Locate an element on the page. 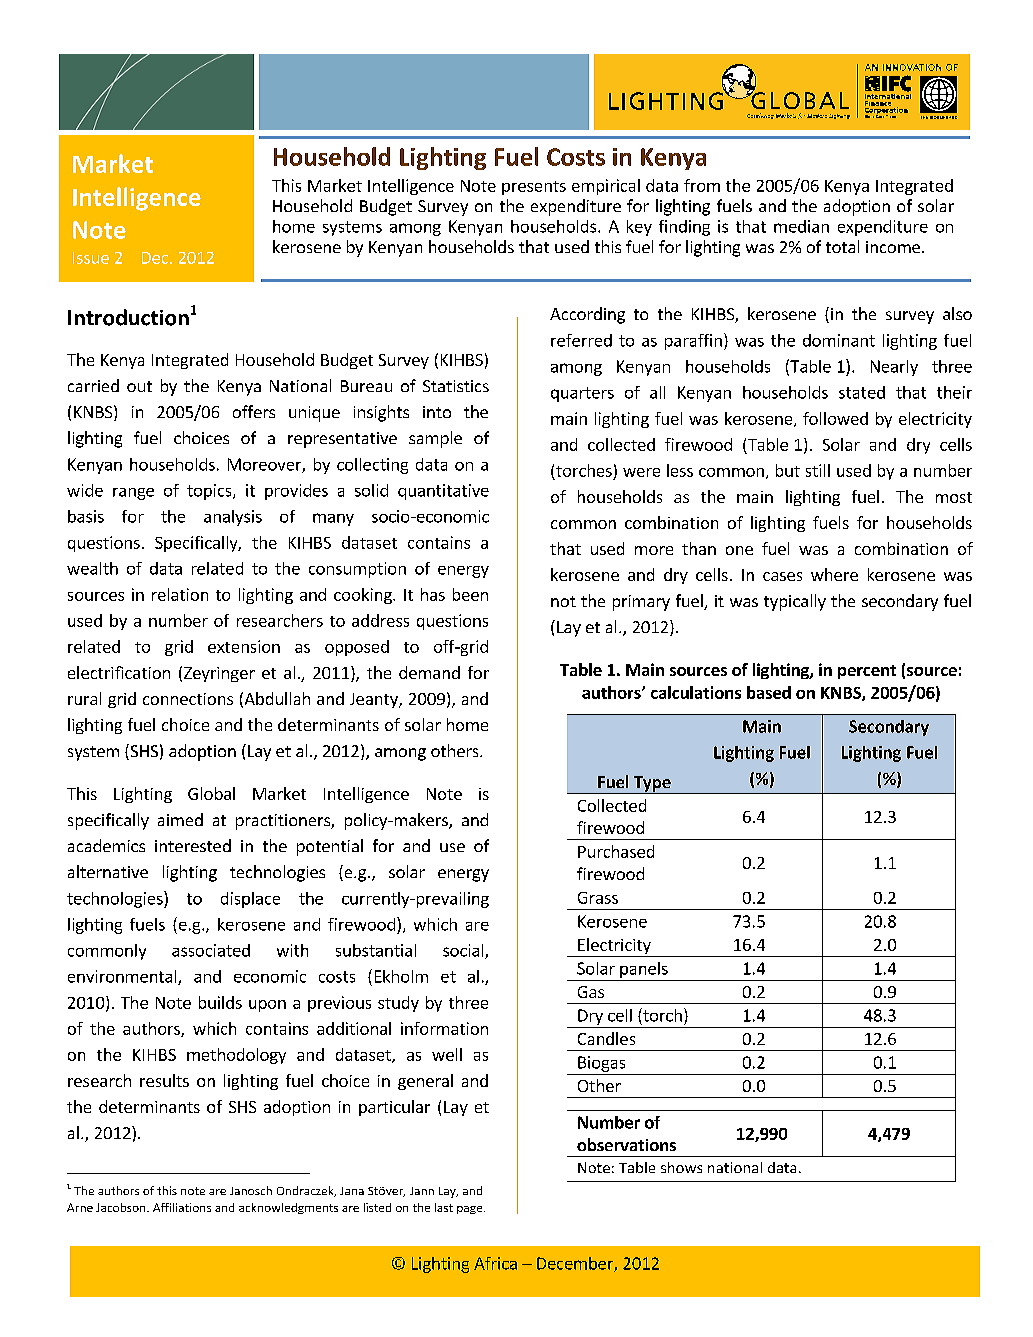 Image resolution: width=1033 pixels, height=1337 pixels. presents is located at coordinates (534, 188).
